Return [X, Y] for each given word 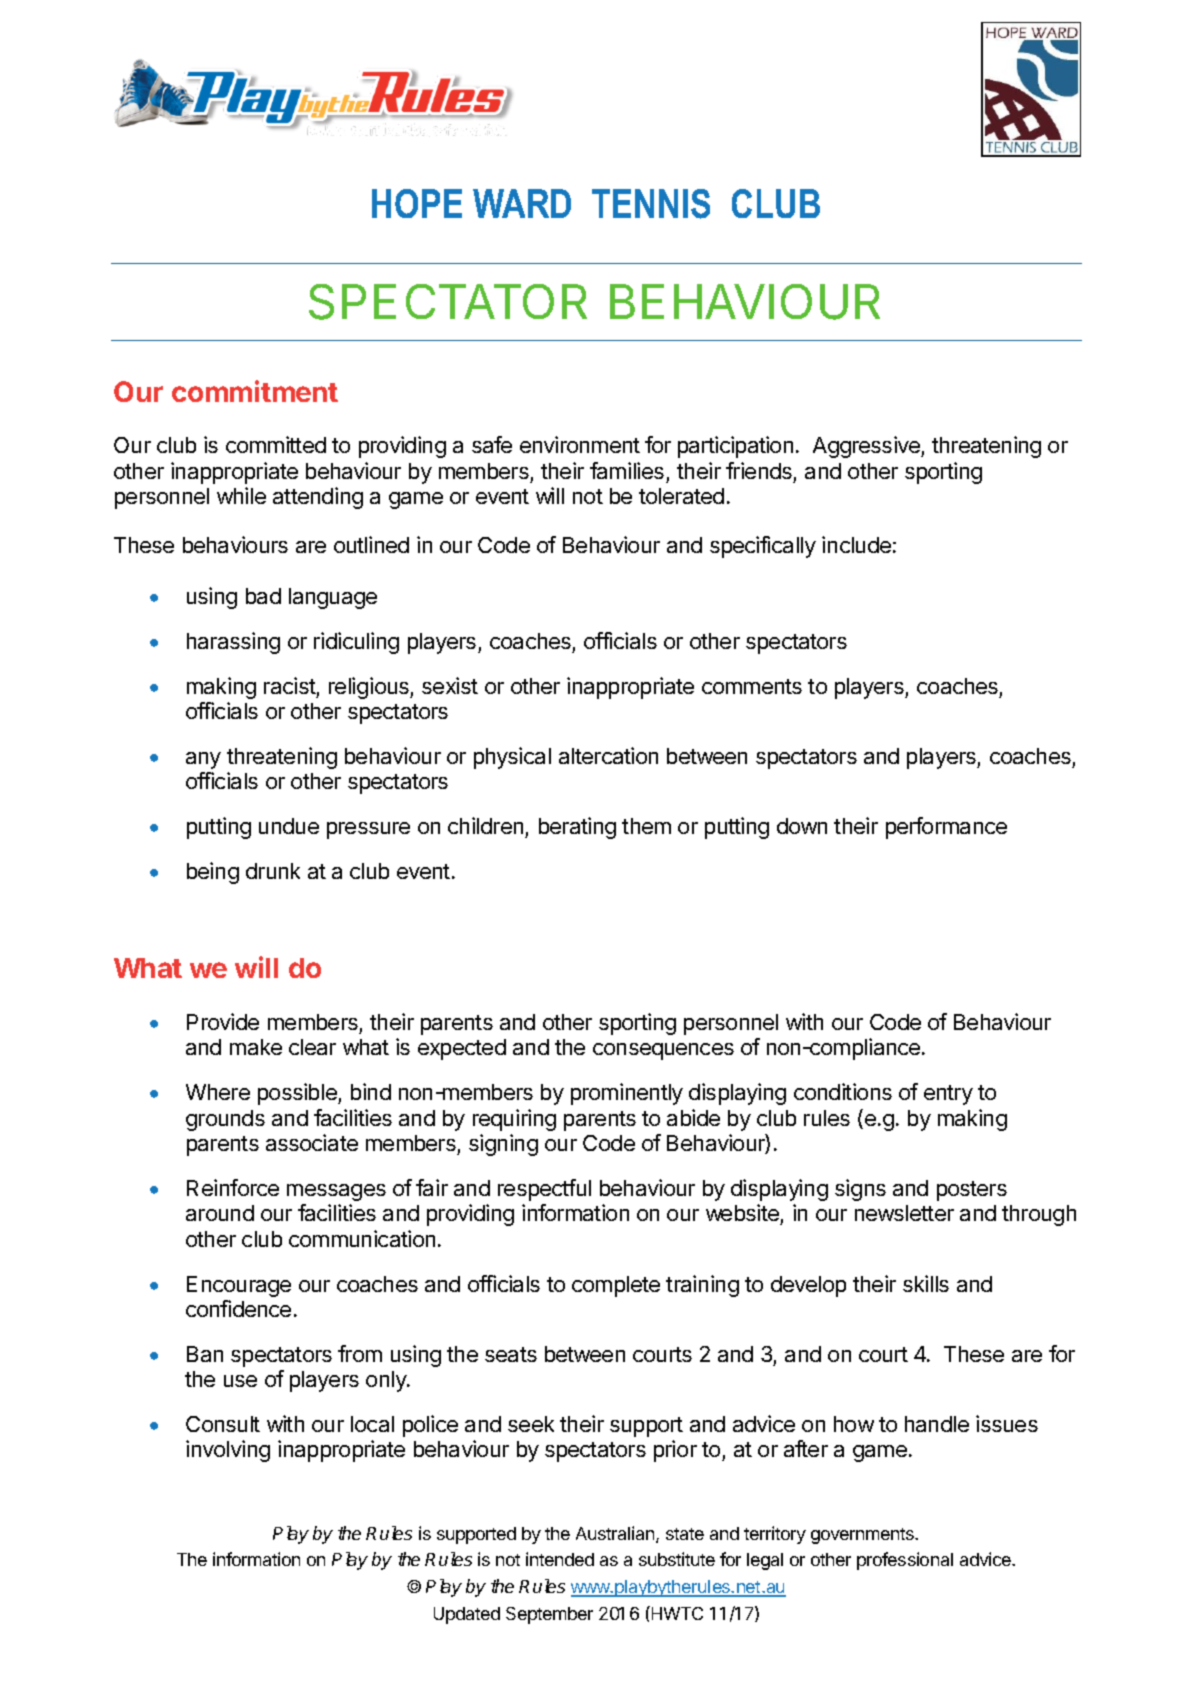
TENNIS [651, 204]
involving [228, 1451]
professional [905, 1561]
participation [735, 447]
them [646, 826]
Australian [616, 1534]
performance [946, 828]
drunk [273, 871]
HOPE [417, 203]
